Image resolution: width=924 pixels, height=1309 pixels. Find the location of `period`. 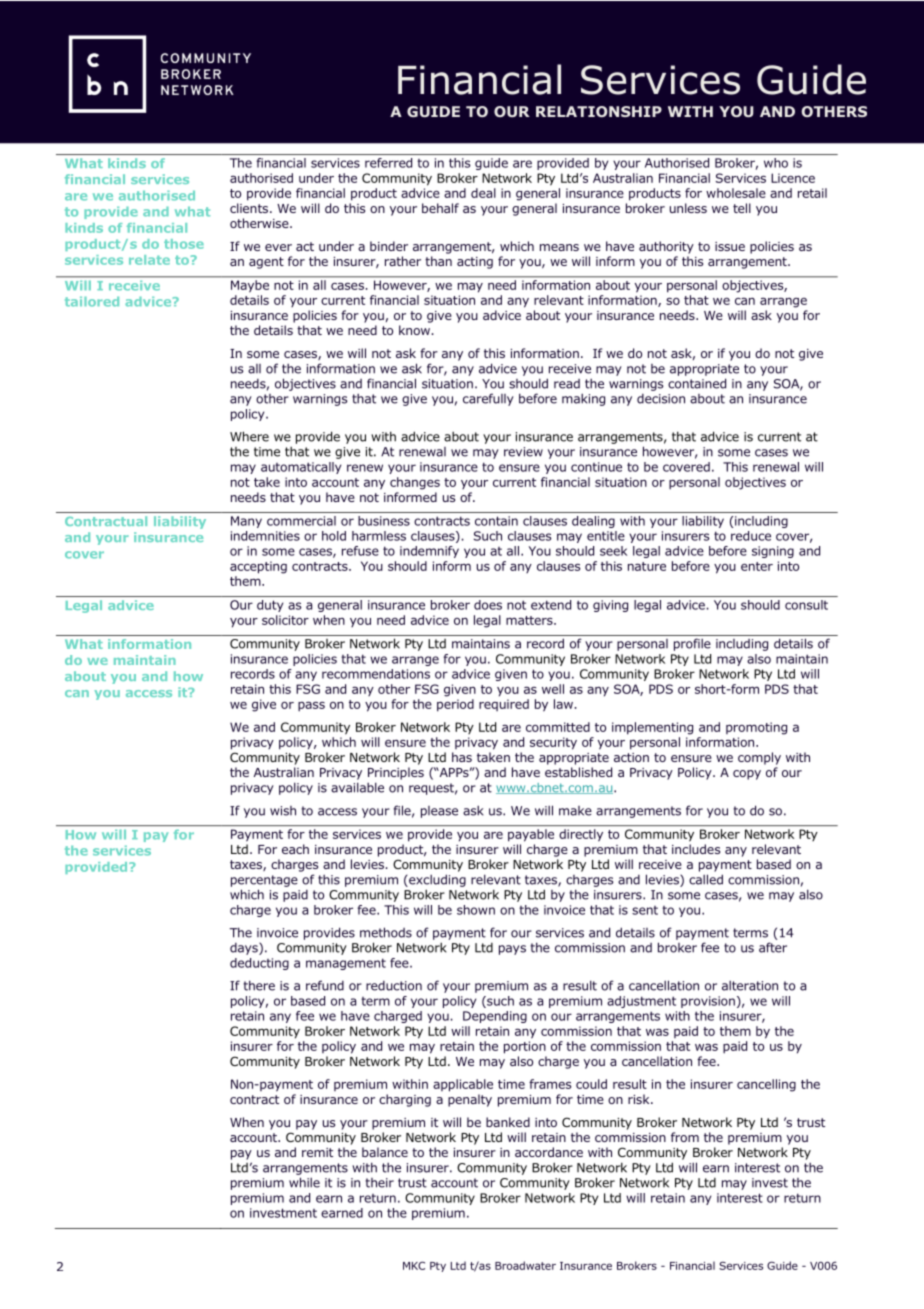

period is located at coordinates (455, 705).
